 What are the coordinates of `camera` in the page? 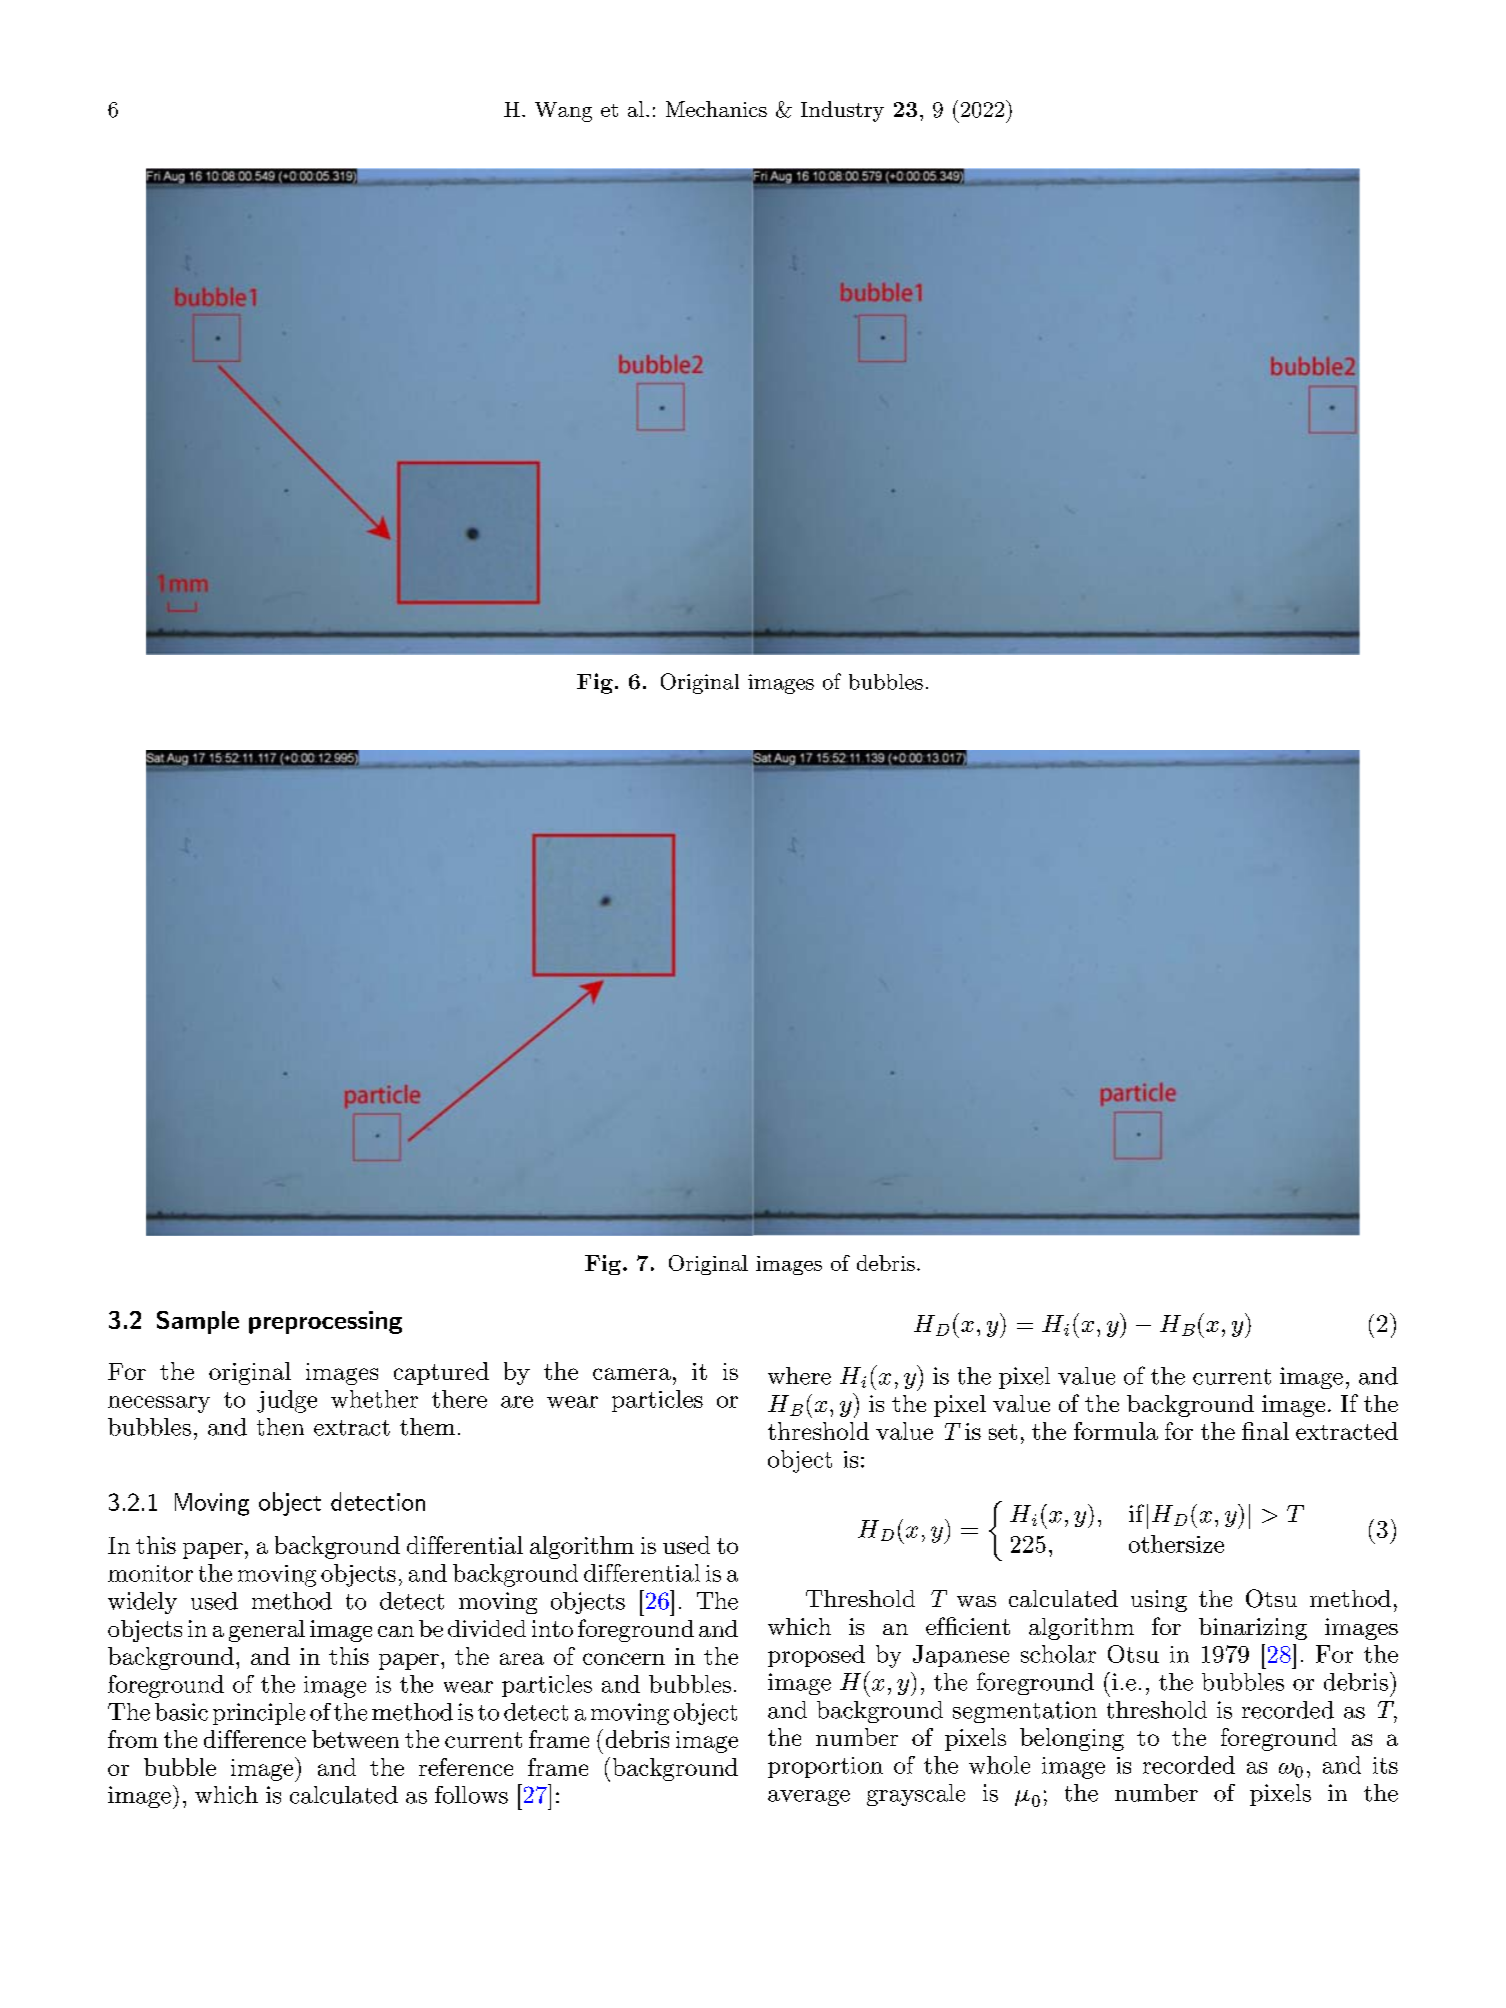 It's located at (632, 1374).
